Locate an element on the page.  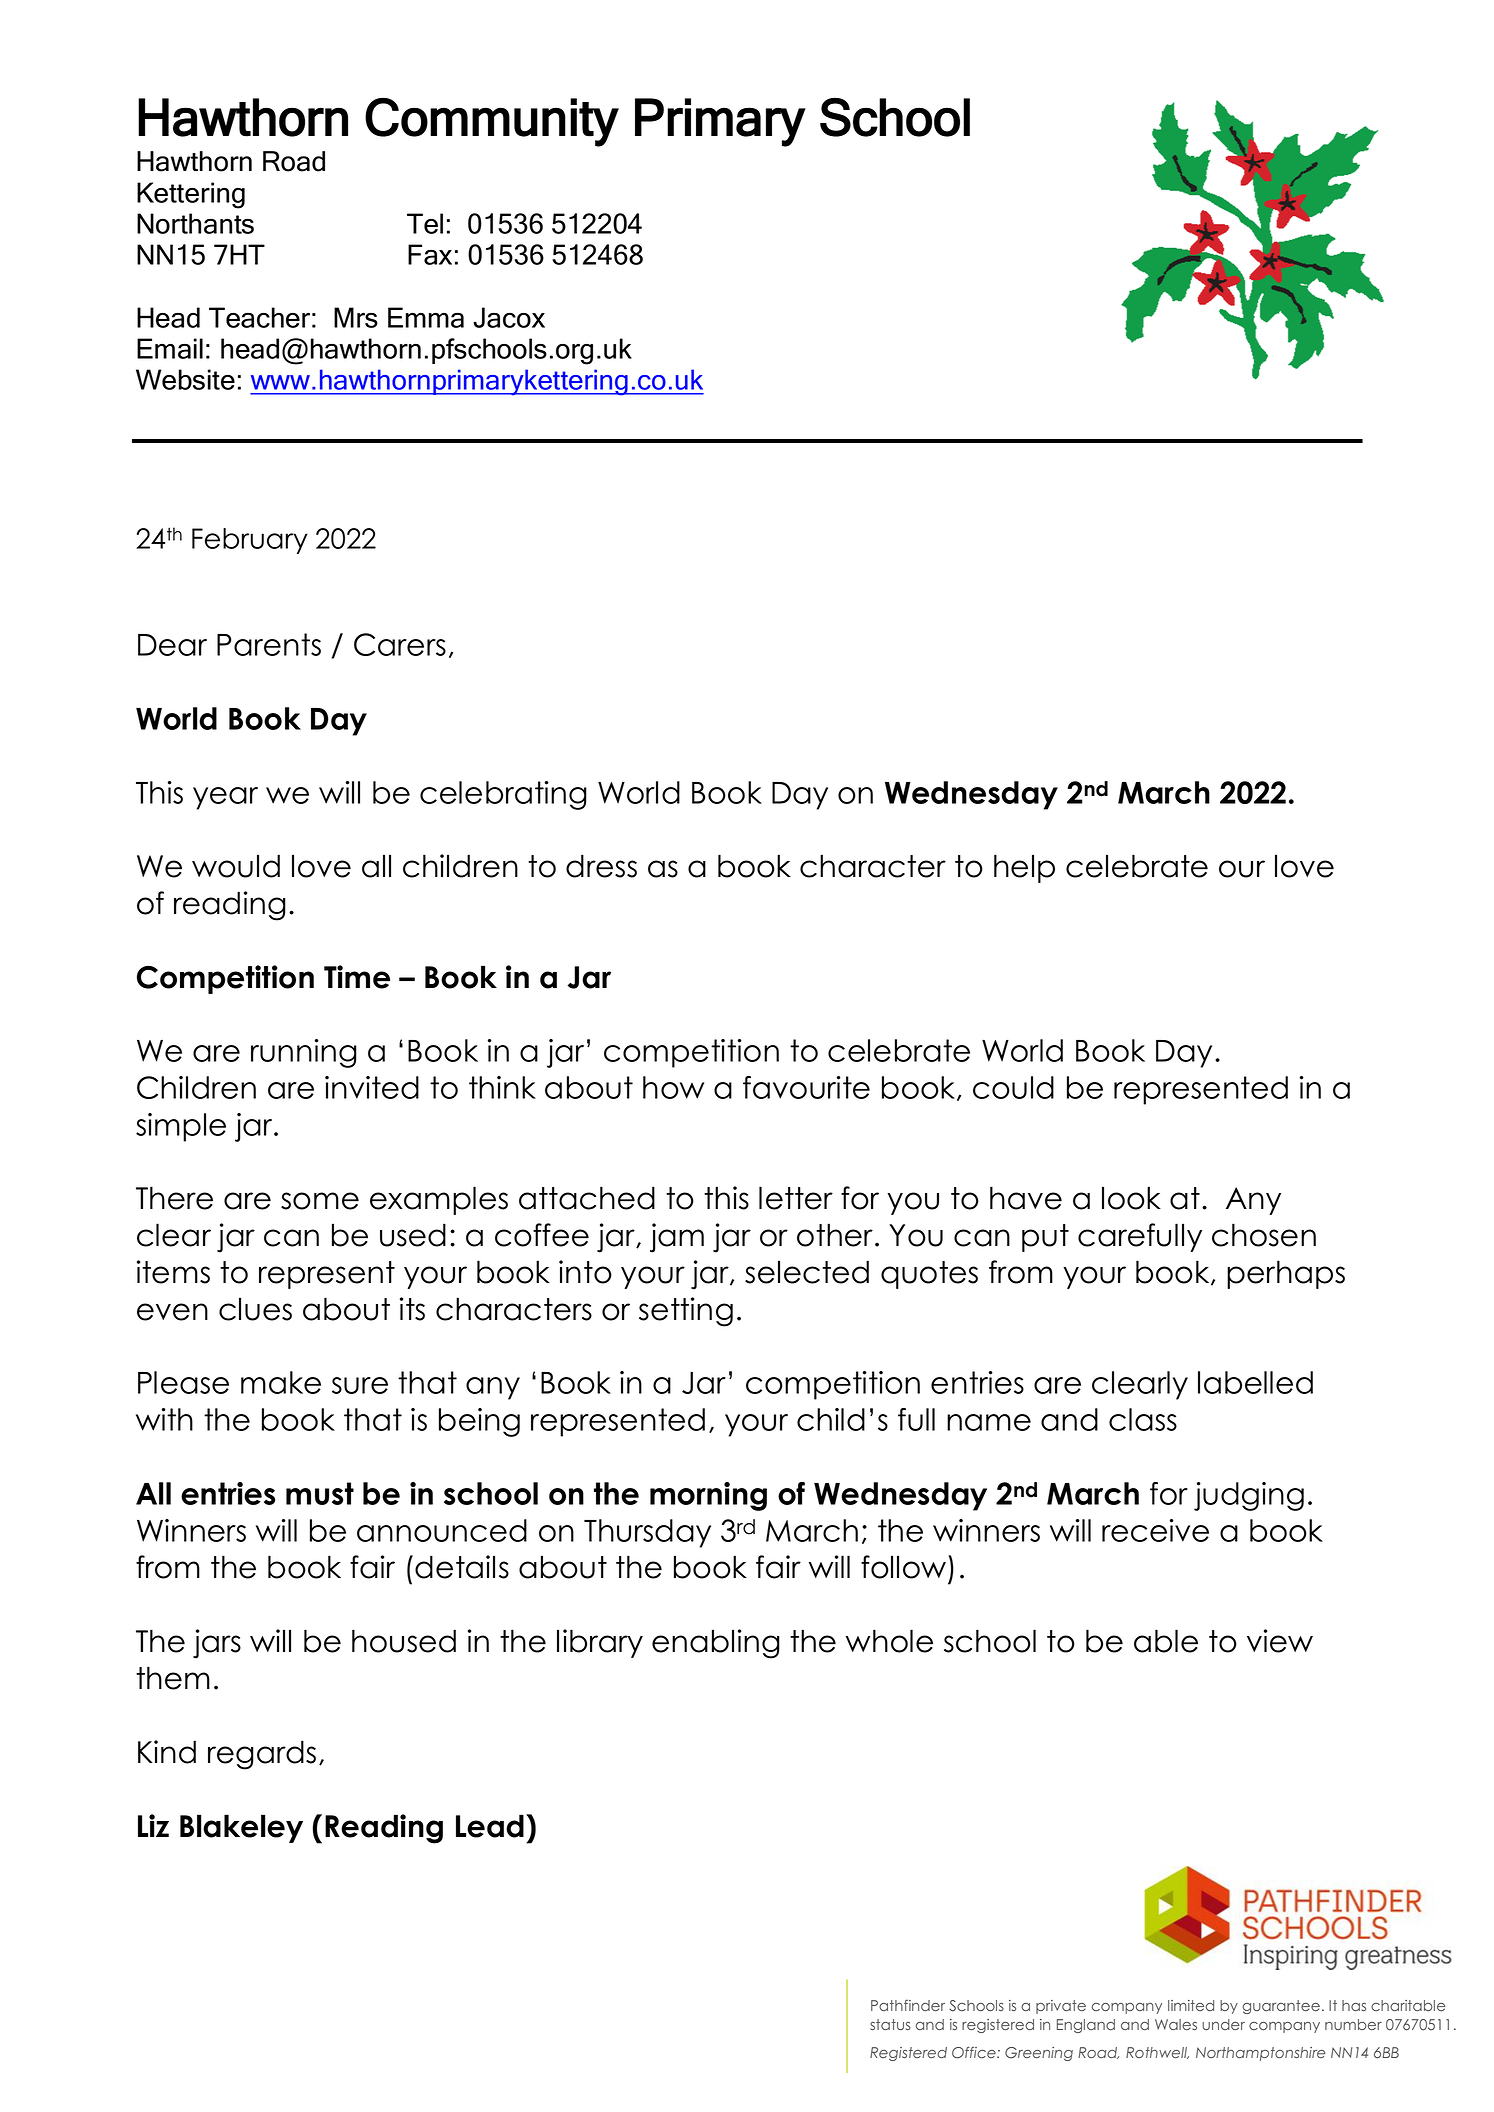
selected is located at coordinates (807, 1272).
